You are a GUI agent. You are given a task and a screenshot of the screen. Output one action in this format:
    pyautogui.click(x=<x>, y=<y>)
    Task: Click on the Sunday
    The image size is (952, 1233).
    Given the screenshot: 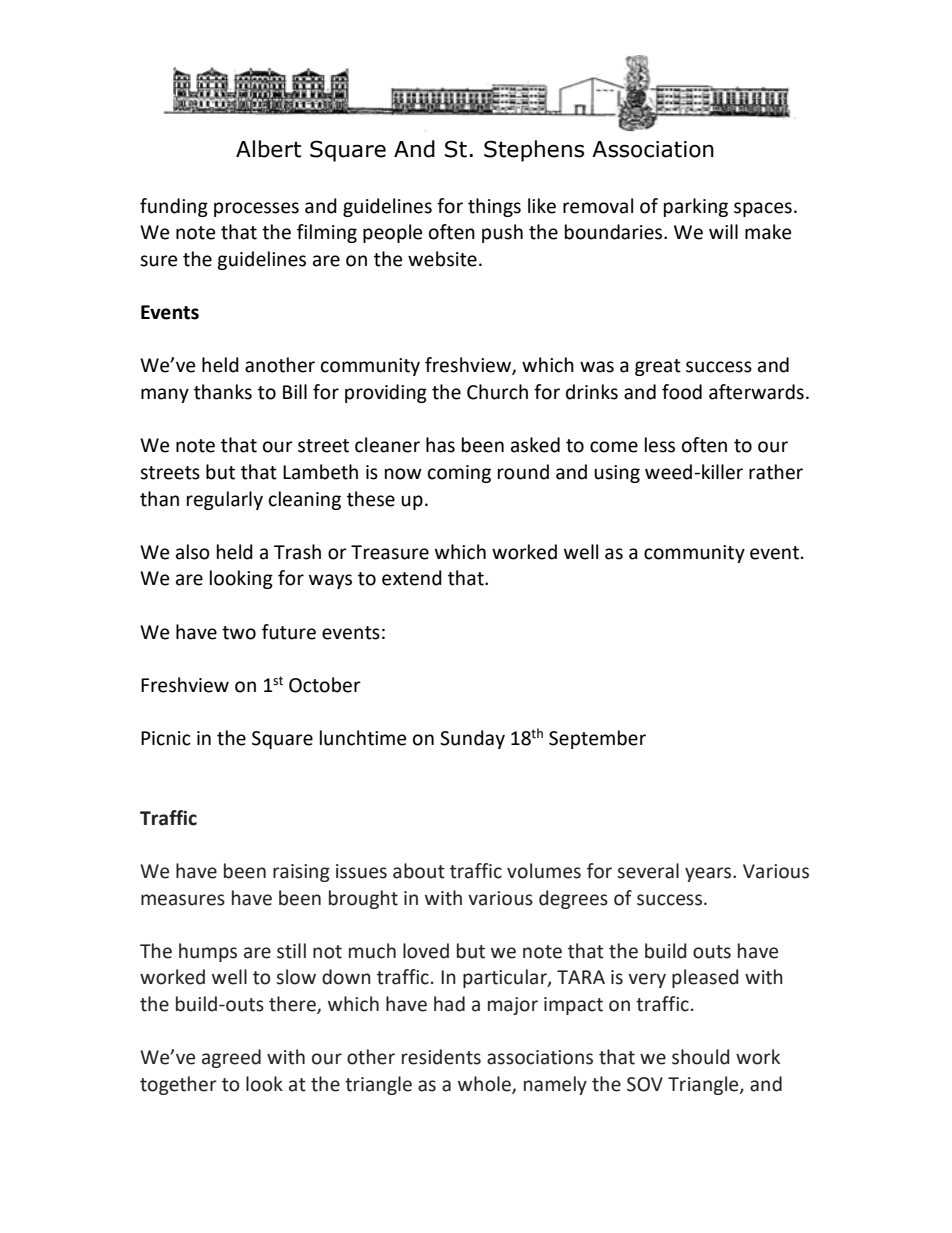 What is the action you would take?
    pyautogui.click(x=472, y=739)
